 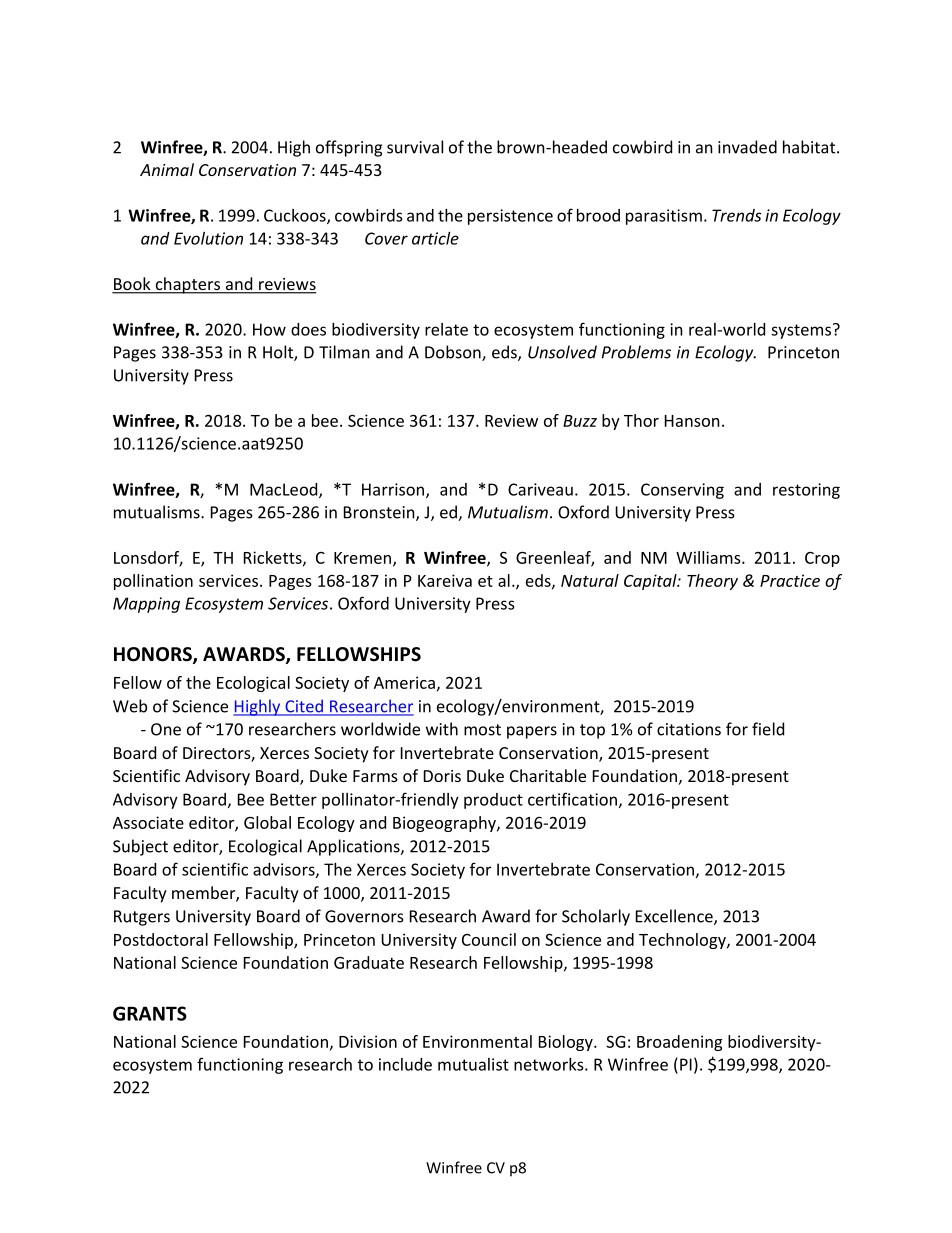 I want to click on Hanson, so click(x=692, y=421).
